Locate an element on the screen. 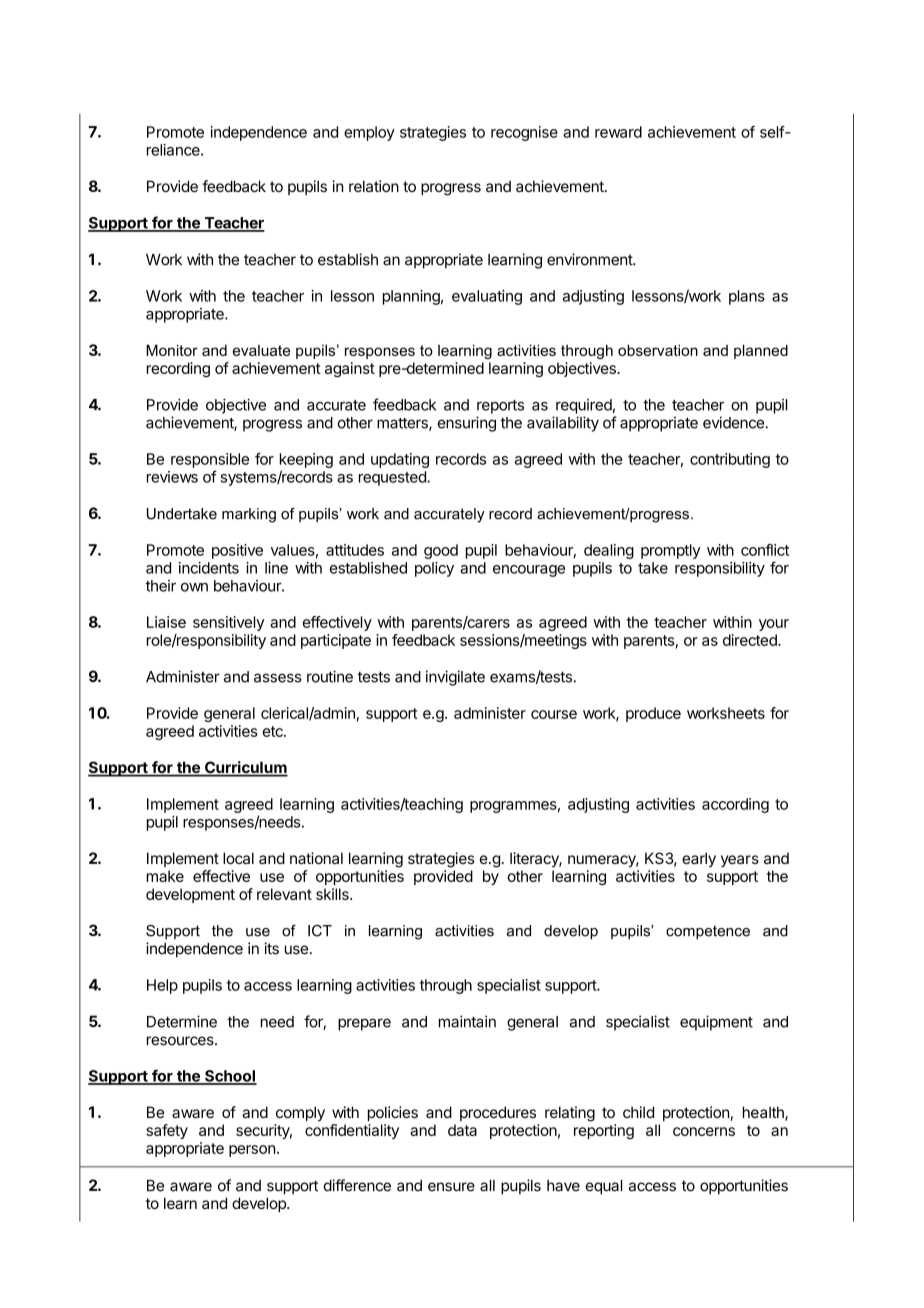 Image resolution: width=924 pixels, height=1308 pixels. concerns is located at coordinates (704, 1131).
